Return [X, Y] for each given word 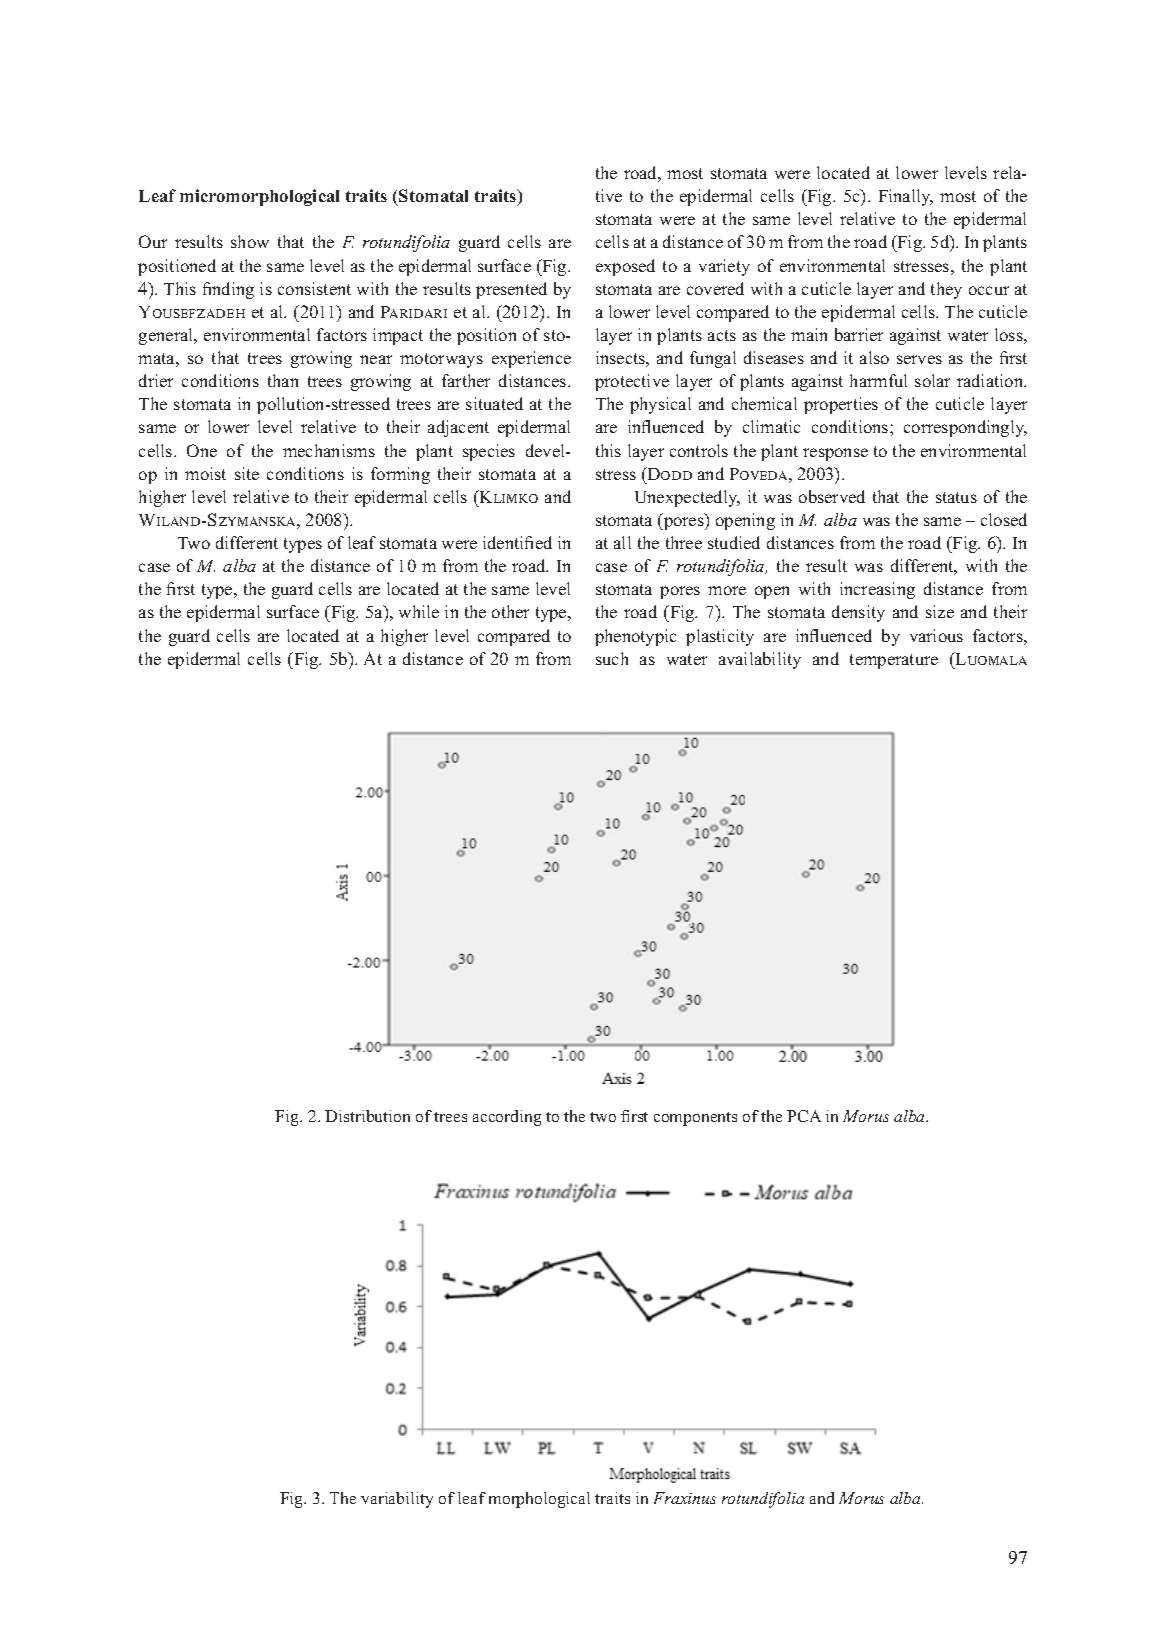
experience [531, 359]
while [419, 611]
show [250, 241]
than [283, 380]
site [247, 473]
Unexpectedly [687, 498]
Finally [906, 197]
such [612, 658]
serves [919, 359]
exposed [625, 267]
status [956, 497]
